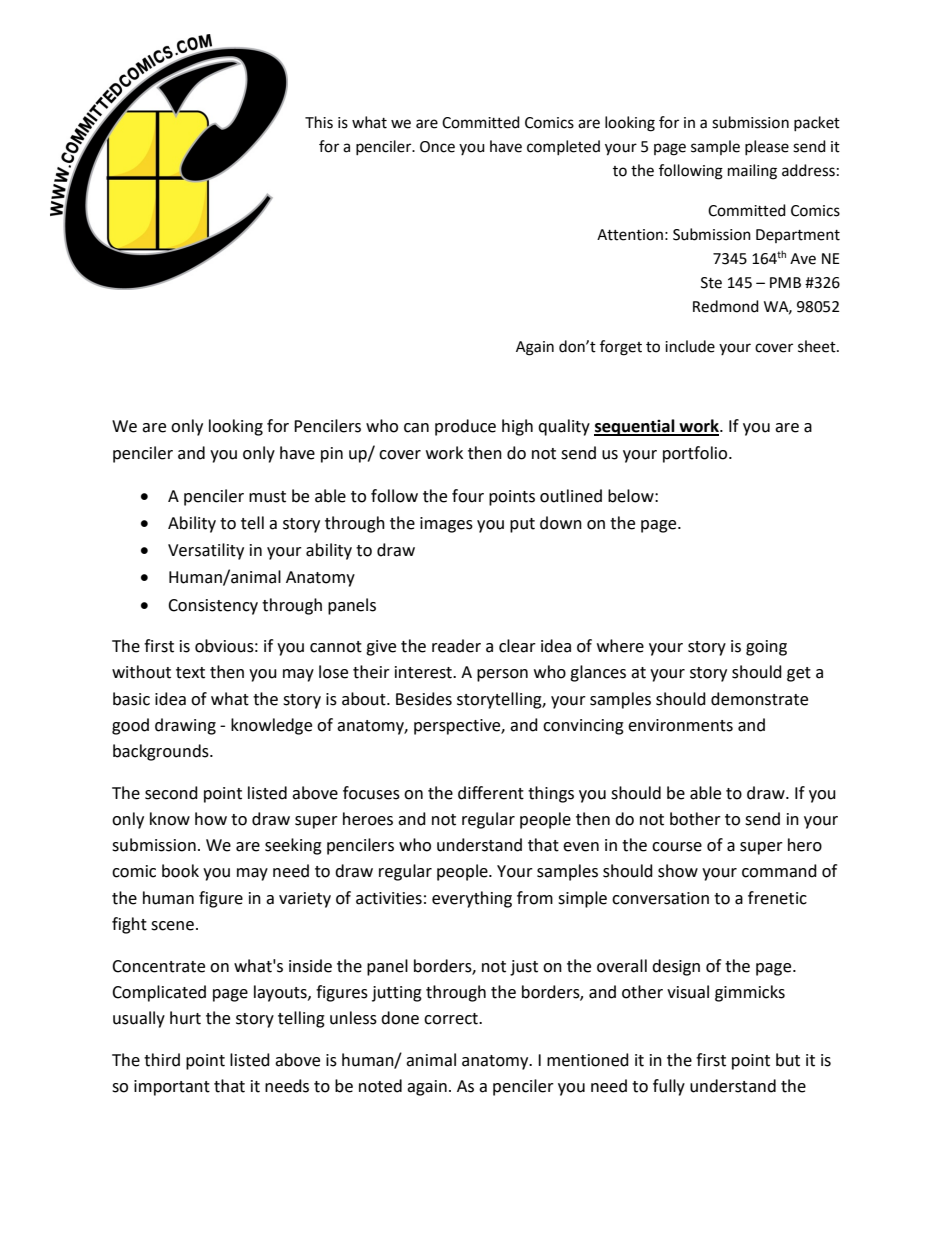 This document has height=1233, width=952. I want to click on command, so click(779, 871).
